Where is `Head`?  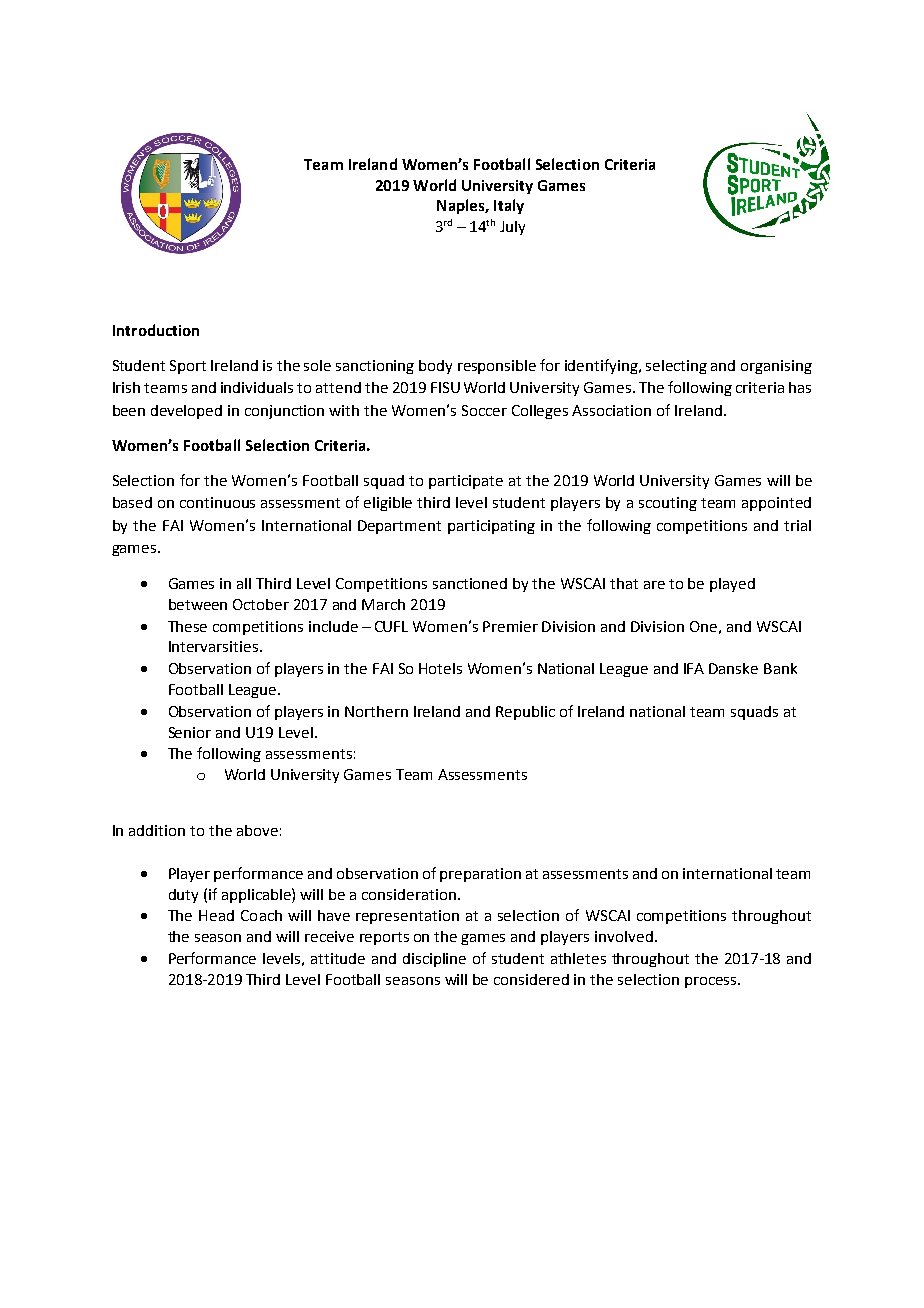 Head is located at coordinates (216, 915).
